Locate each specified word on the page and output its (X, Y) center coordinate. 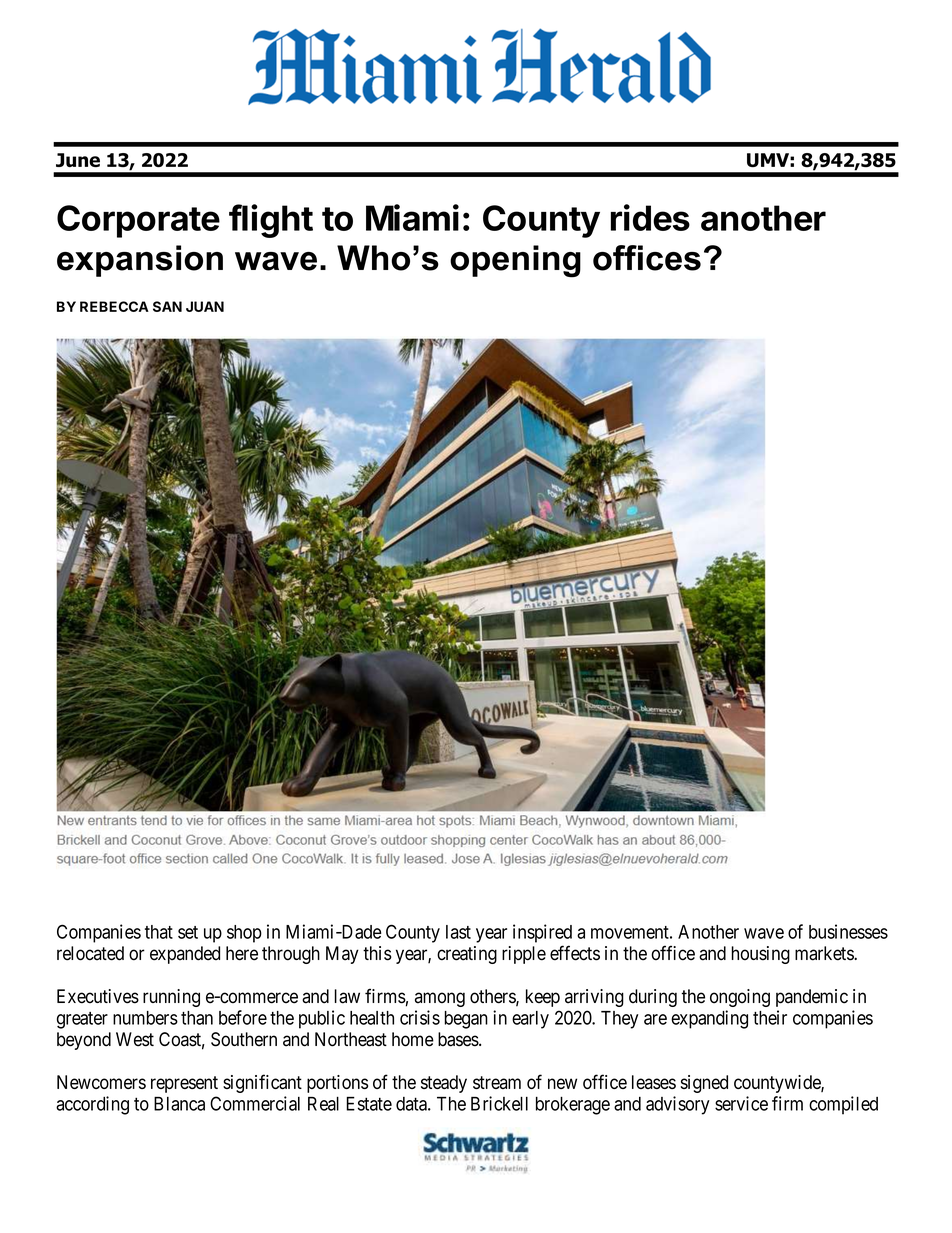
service (741, 1103)
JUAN (205, 306)
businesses (848, 931)
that (159, 932)
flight (271, 221)
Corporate (138, 221)
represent (184, 1084)
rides (650, 217)
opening (515, 261)
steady (444, 1084)
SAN (167, 306)
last (458, 932)
